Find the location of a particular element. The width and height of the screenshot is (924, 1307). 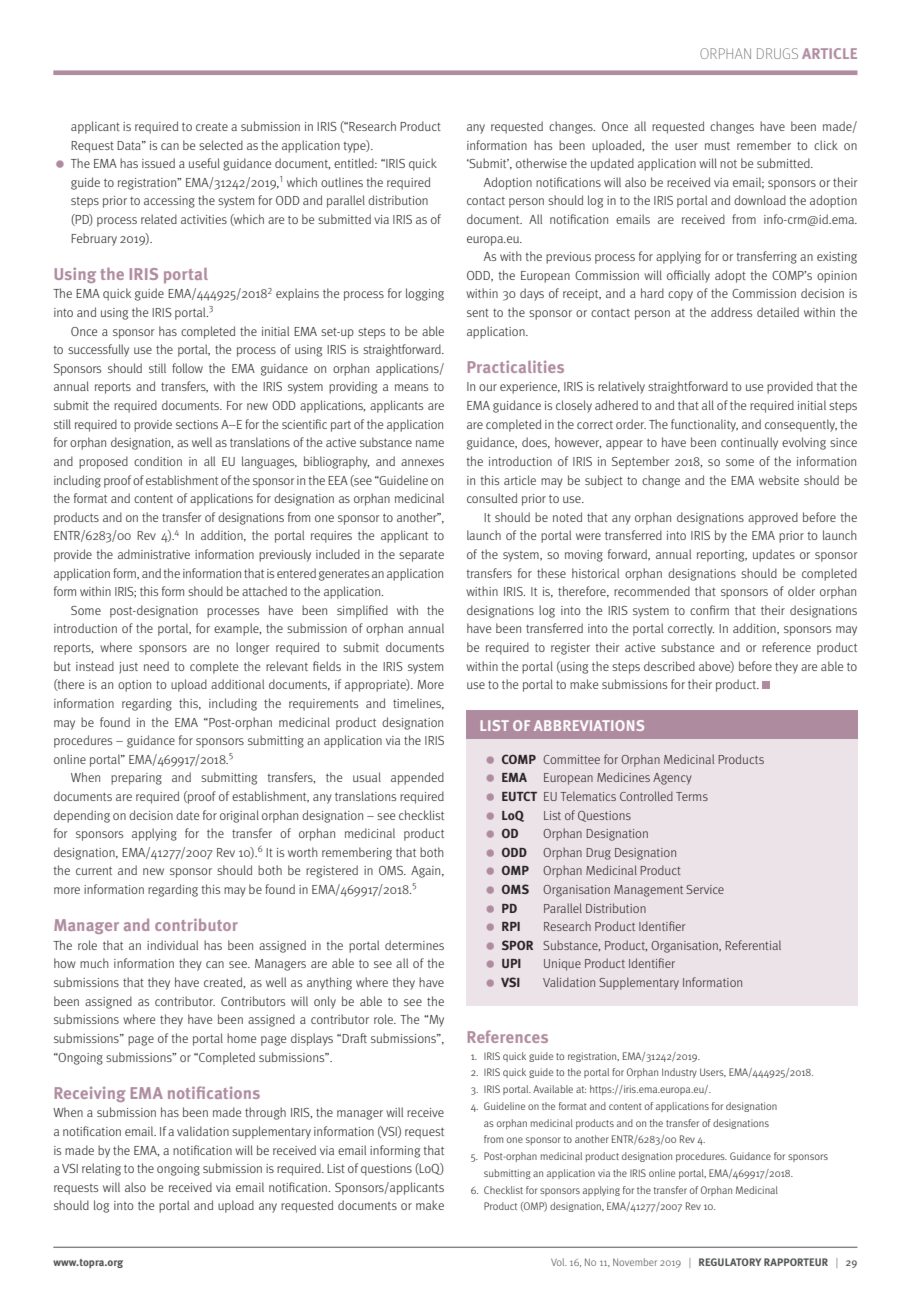

need is located at coordinates (156, 666).
